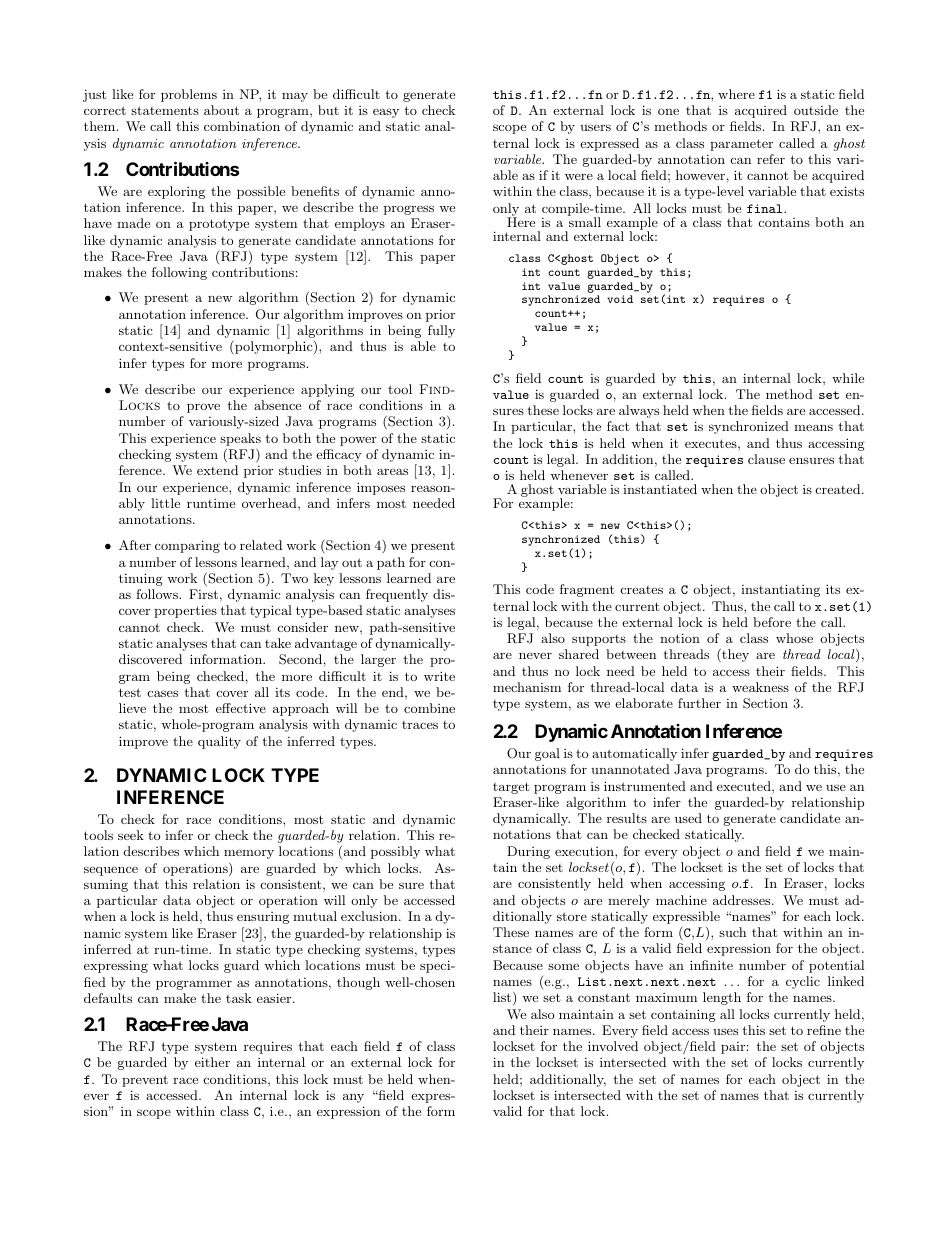 The image size is (952, 1233). I want to click on follows, so click(158, 594).
